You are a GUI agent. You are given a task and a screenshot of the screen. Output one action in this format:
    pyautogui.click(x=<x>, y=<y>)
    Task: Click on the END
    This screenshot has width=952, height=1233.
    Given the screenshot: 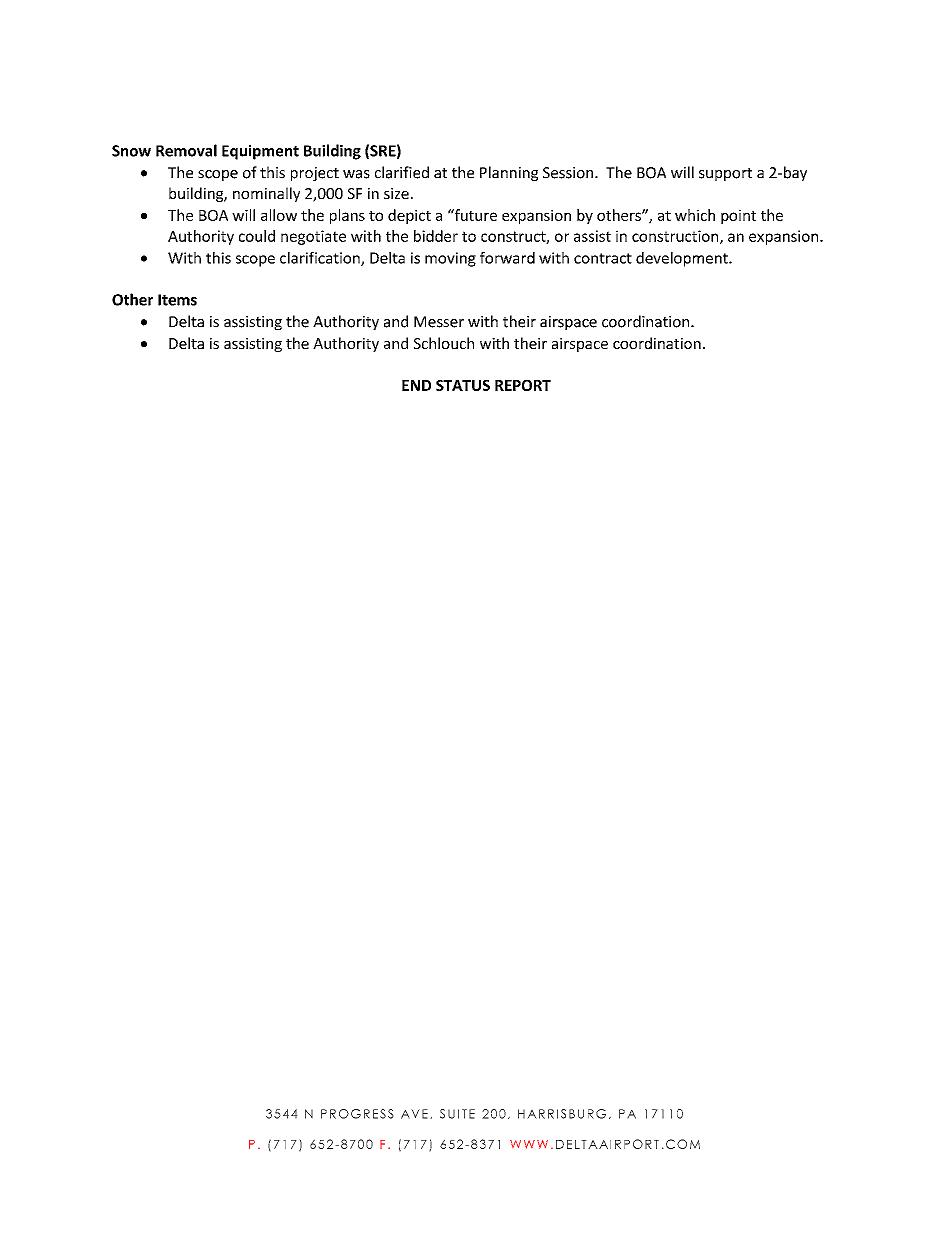 What is the action you would take?
    pyautogui.click(x=416, y=385)
